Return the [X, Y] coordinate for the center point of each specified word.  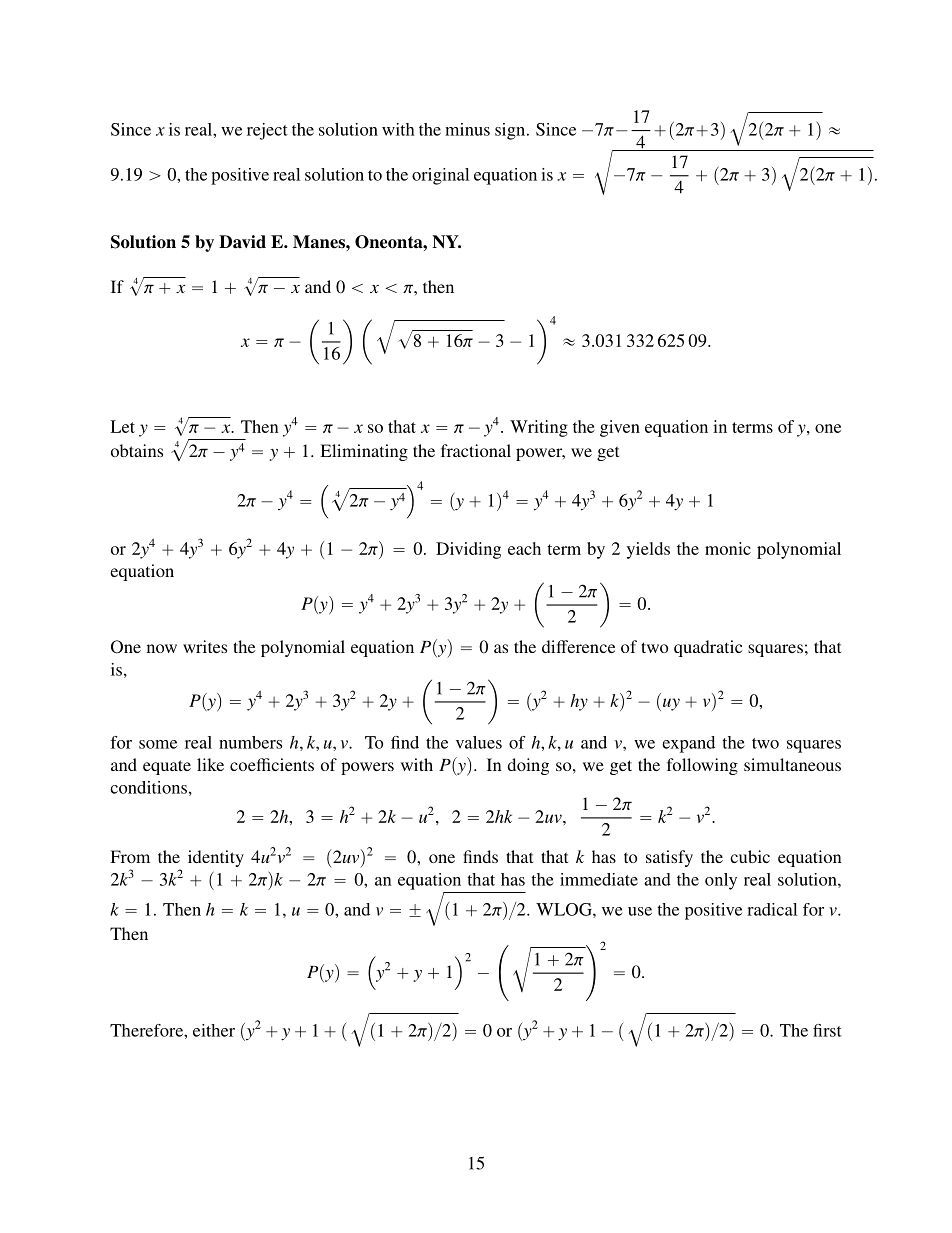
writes [205, 646]
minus [467, 129]
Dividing [468, 550]
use [640, 911]
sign [511, 131]
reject [267, 131]
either [214, 1030]
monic [728, 548]
